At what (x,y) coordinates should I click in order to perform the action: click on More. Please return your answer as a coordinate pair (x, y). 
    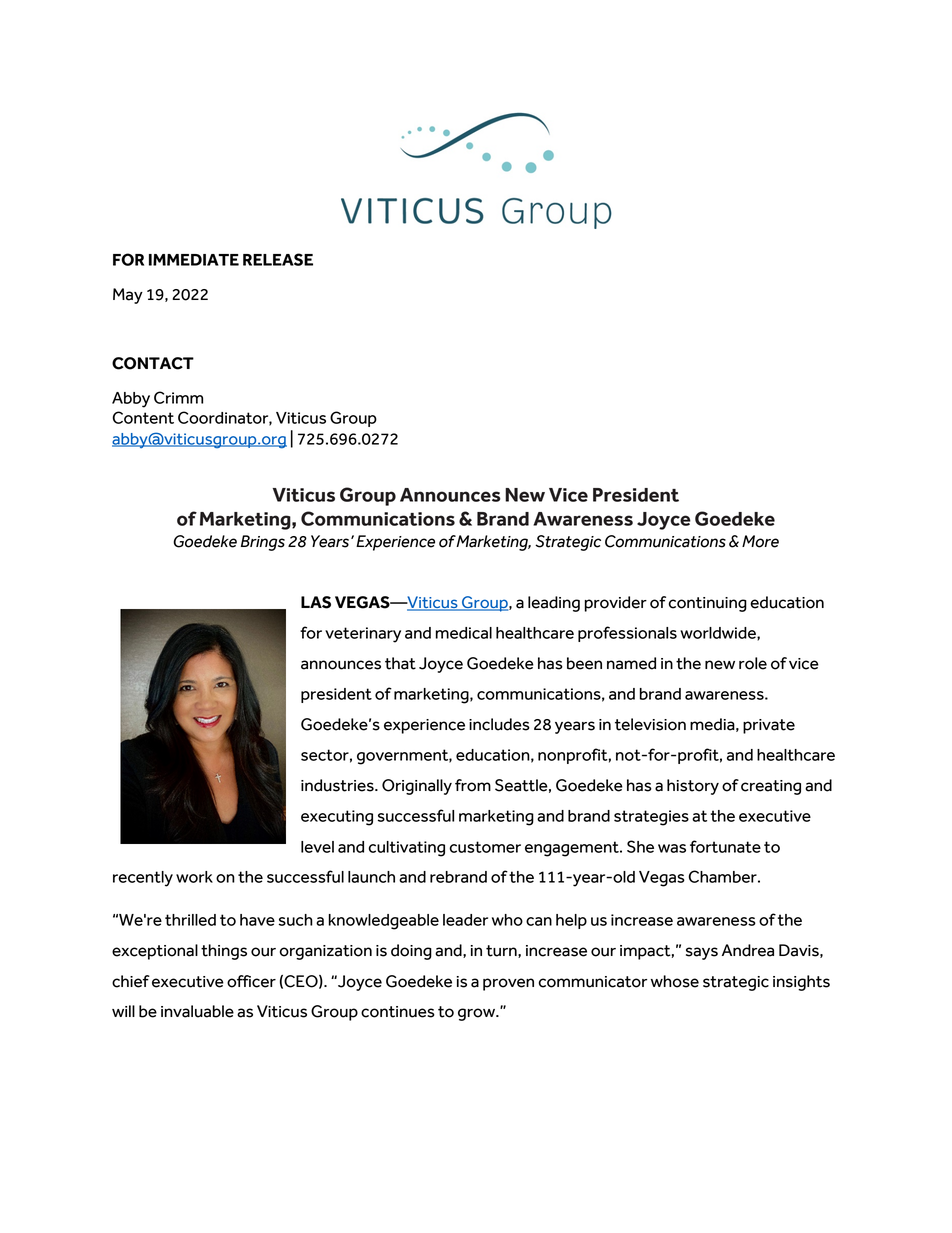
    Looking at the image, I should click on (760, 541).
